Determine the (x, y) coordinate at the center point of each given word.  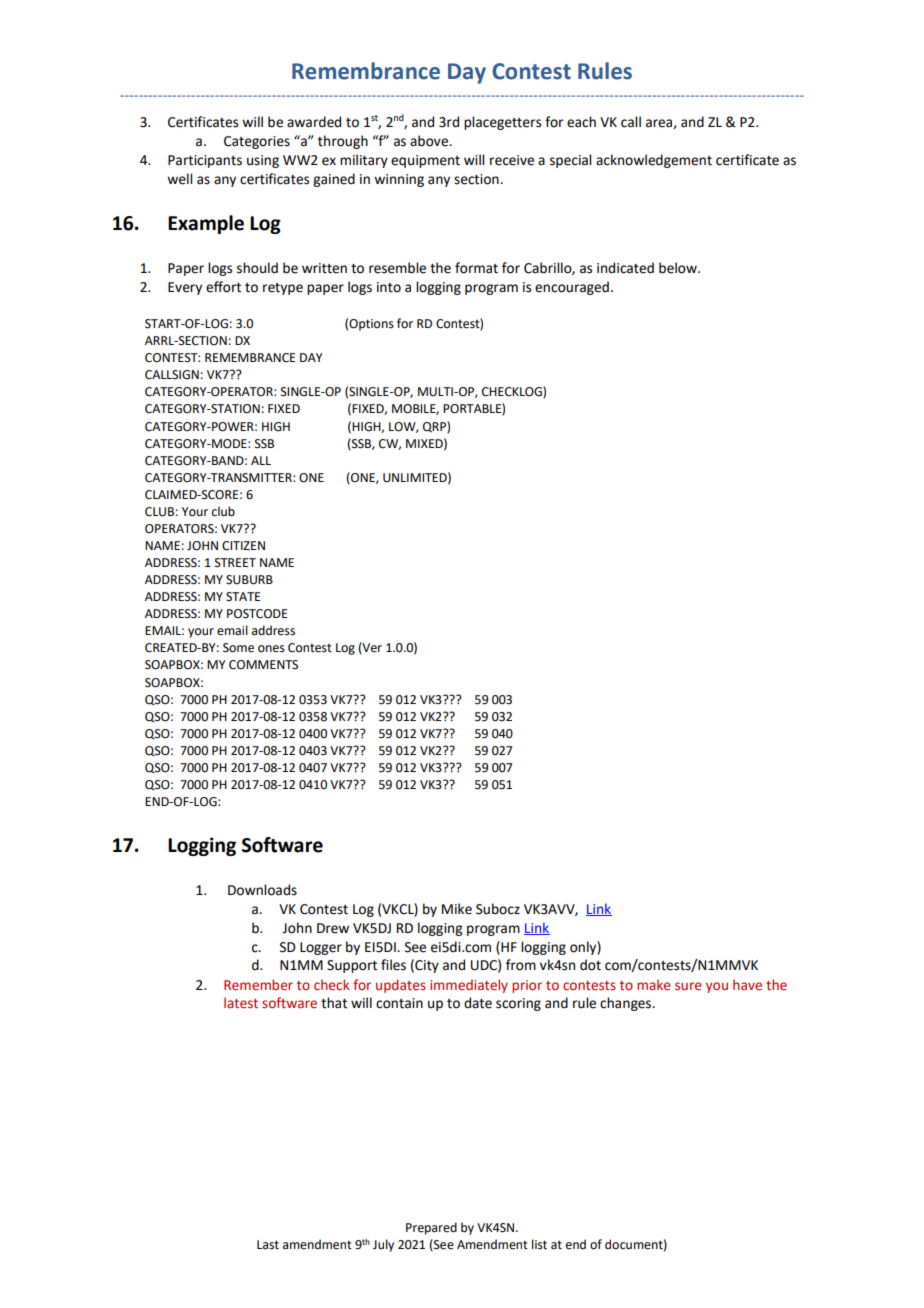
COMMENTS (263, 665)
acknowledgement (654, 161)
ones (271, 649)
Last (268, 1245)
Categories (257, 142)
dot (590, 965)
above (430, 141)
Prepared (431, 1228)
